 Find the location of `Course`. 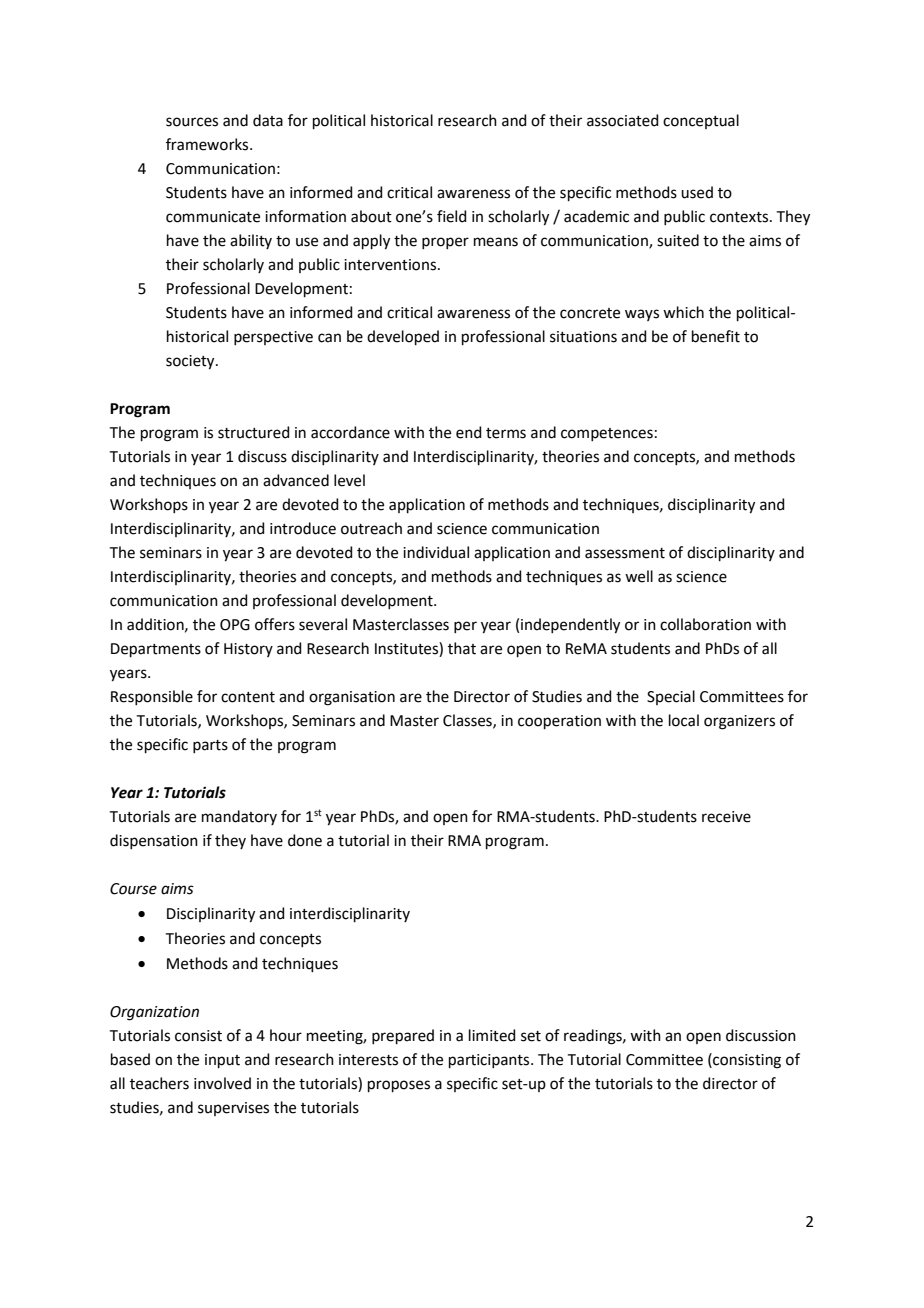

Course is located at coordinates (133, 889).
